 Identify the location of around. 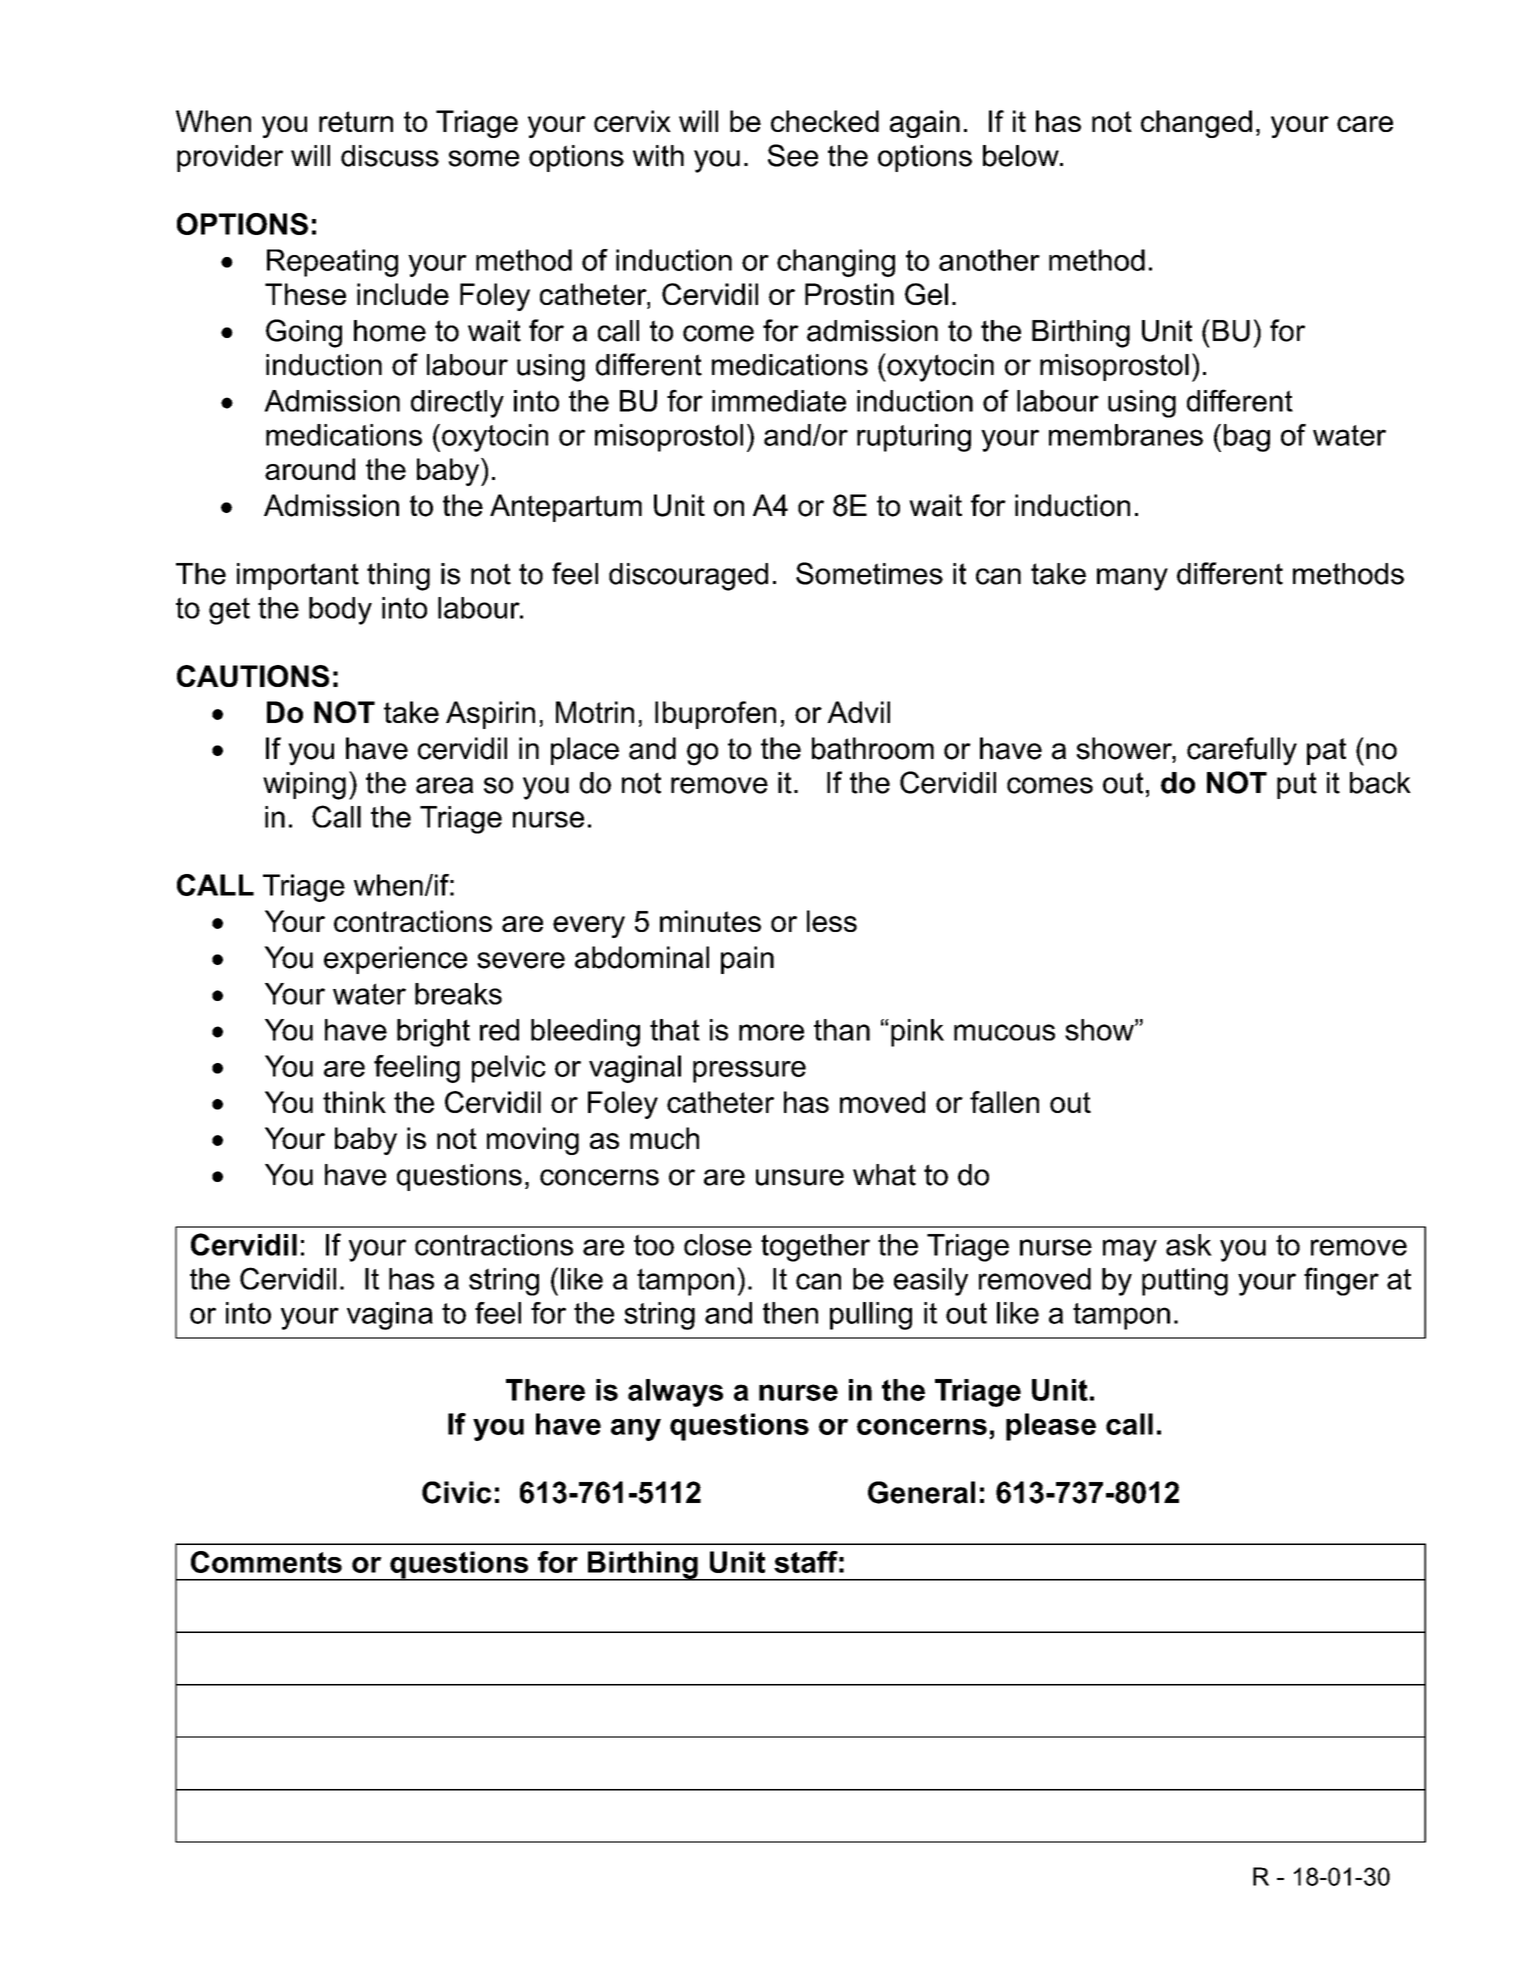
(310, 469).
